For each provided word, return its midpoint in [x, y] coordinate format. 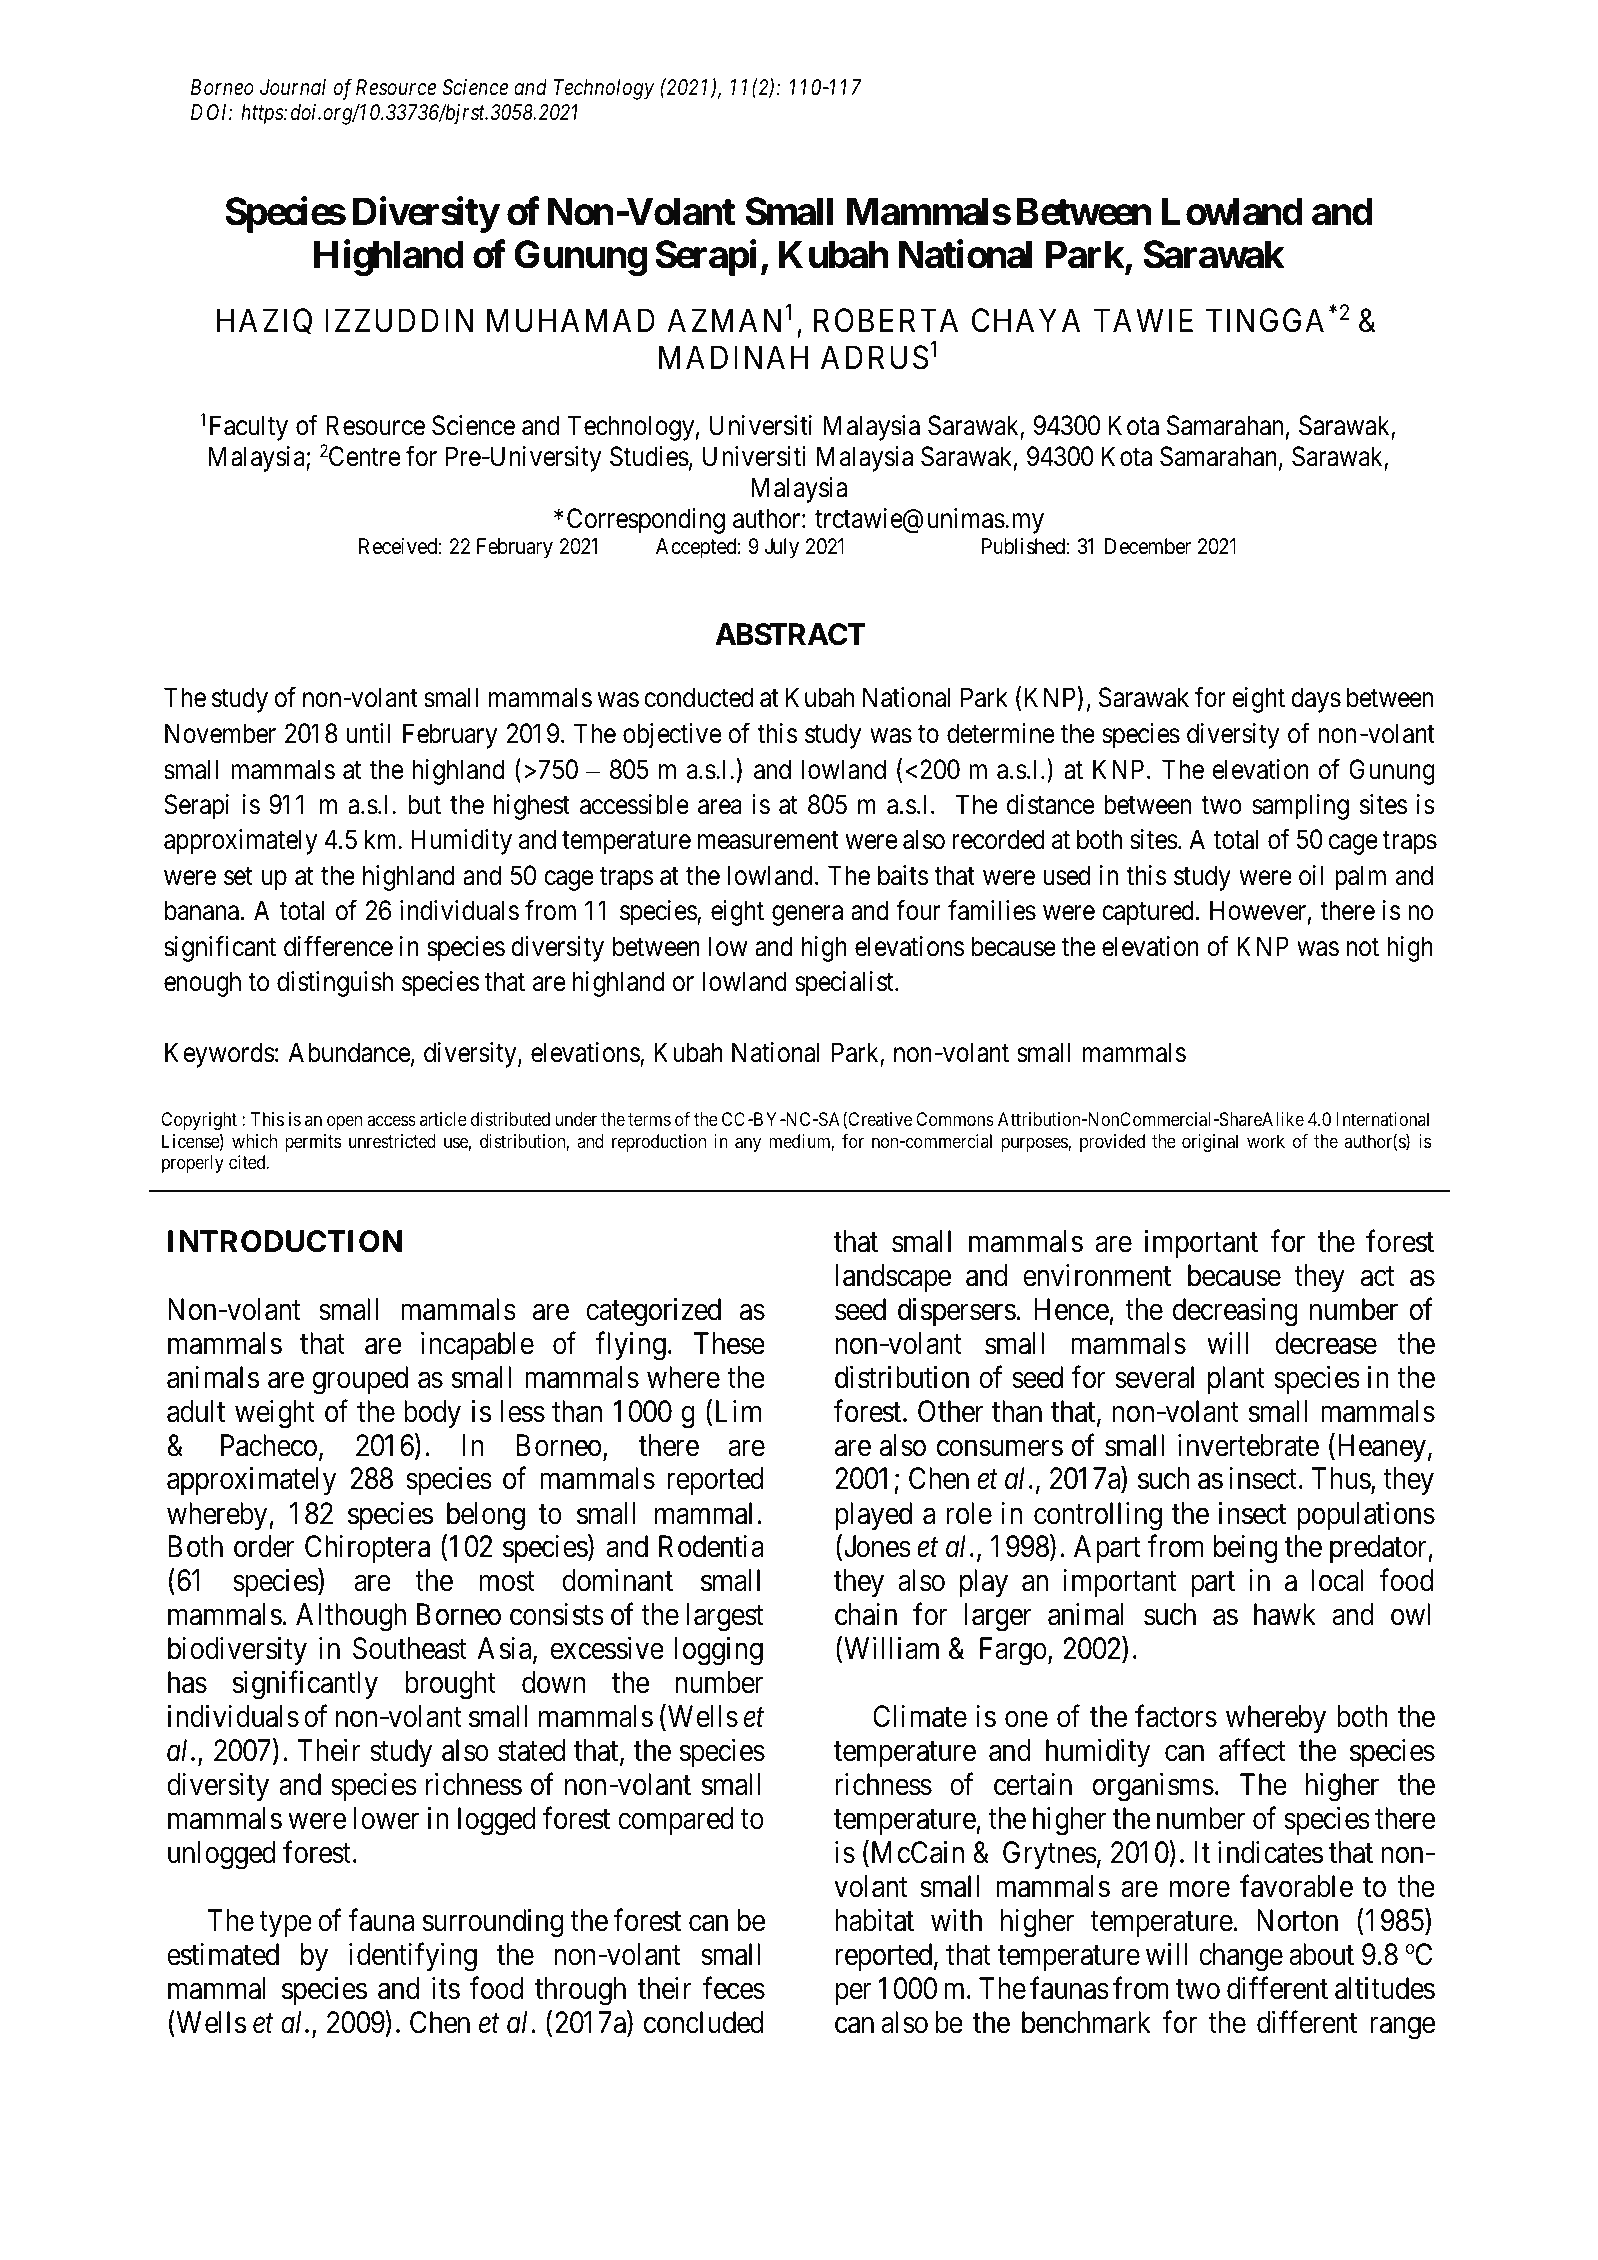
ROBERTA [886, 320]
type [285, 1924]
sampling [1300, 807]
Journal [293, 87]
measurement [768, 841]
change [1241, 1957]
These [729, 1343]
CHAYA [1026, 320]
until [368, 733]
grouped [360, 1380]
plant [1236, 1380]
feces [734, 1988]
